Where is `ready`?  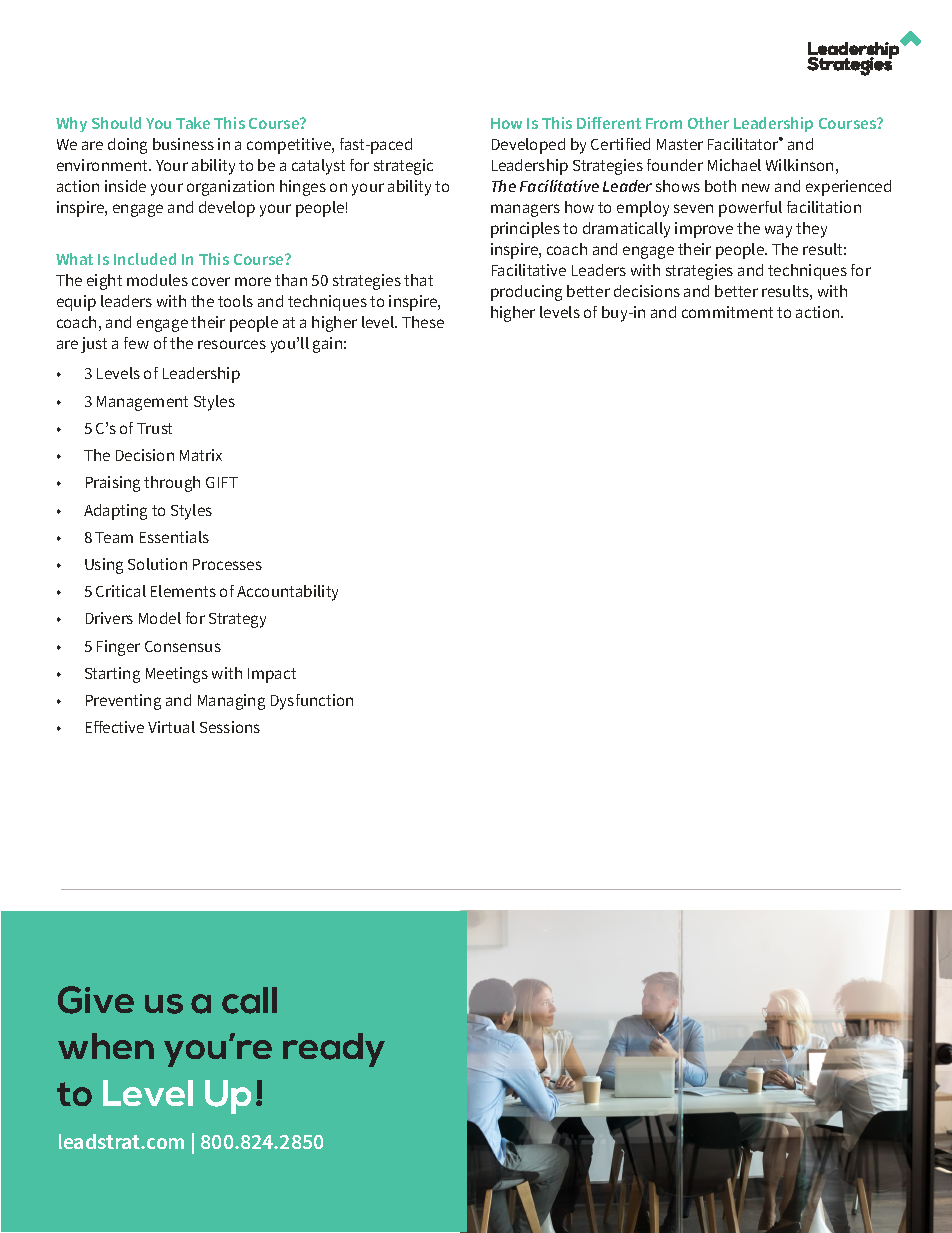 ready is located at coordinates (334, 1050).
